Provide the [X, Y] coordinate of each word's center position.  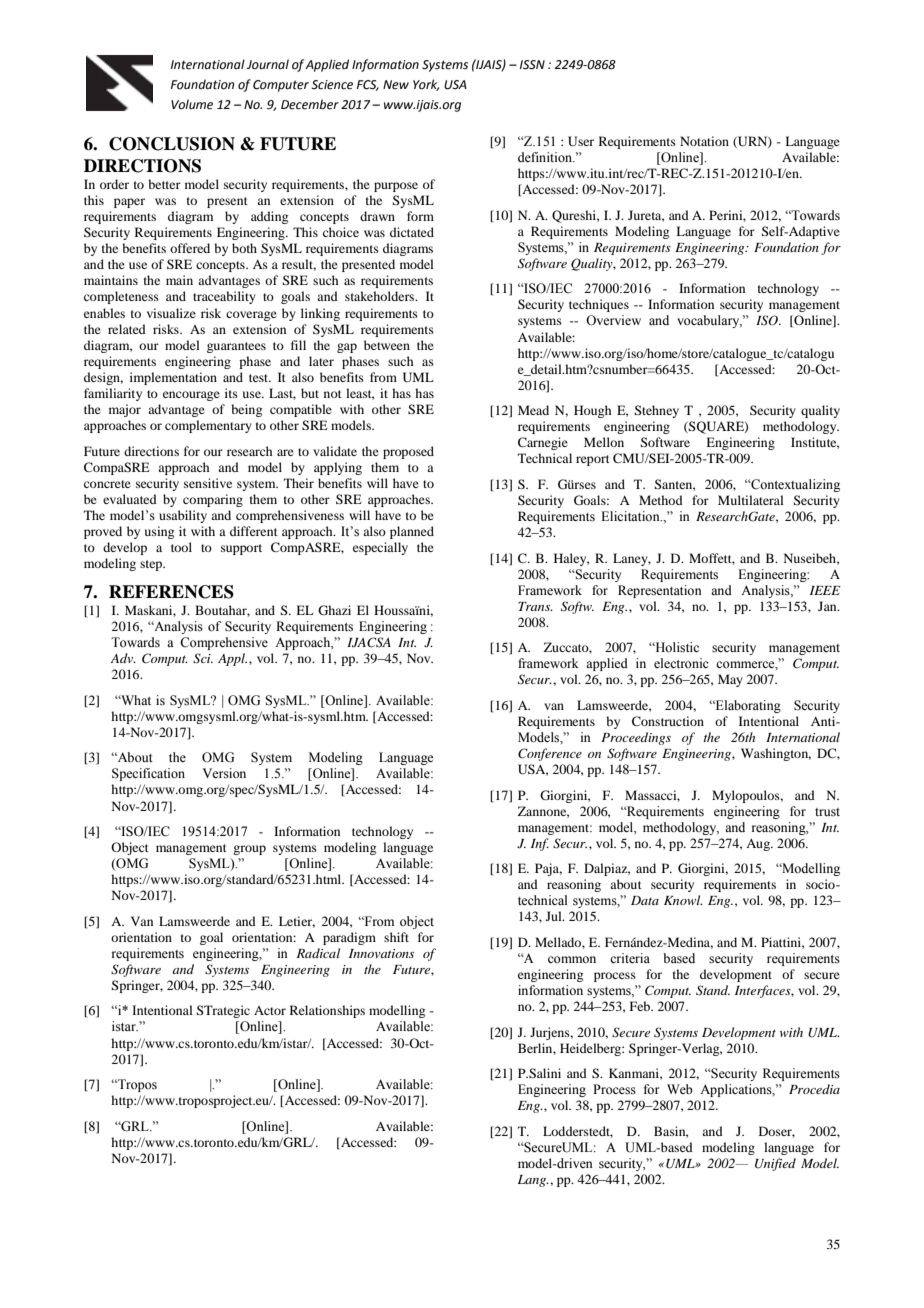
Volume [192, 104]
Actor [270, 1010]
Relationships [327, 1011]
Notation [704, 141]
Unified [775, 1164]
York [426, 85]
